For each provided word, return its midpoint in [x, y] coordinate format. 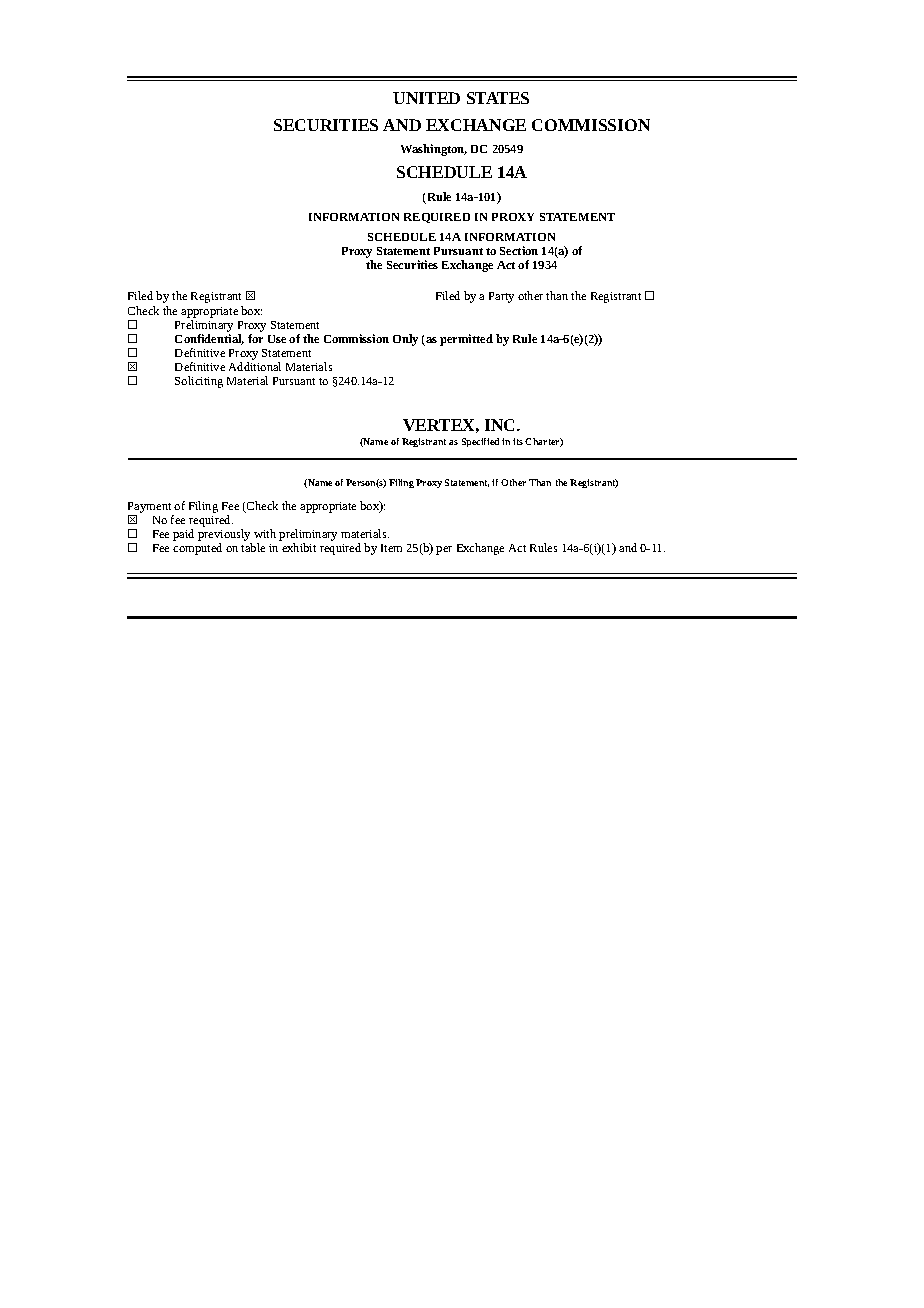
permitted [466, 340]
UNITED [426, 98]
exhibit [299, 547]
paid [183, 535]
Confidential [209, 338]
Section [519, 250]
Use [277, 339]
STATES [498, 98]
